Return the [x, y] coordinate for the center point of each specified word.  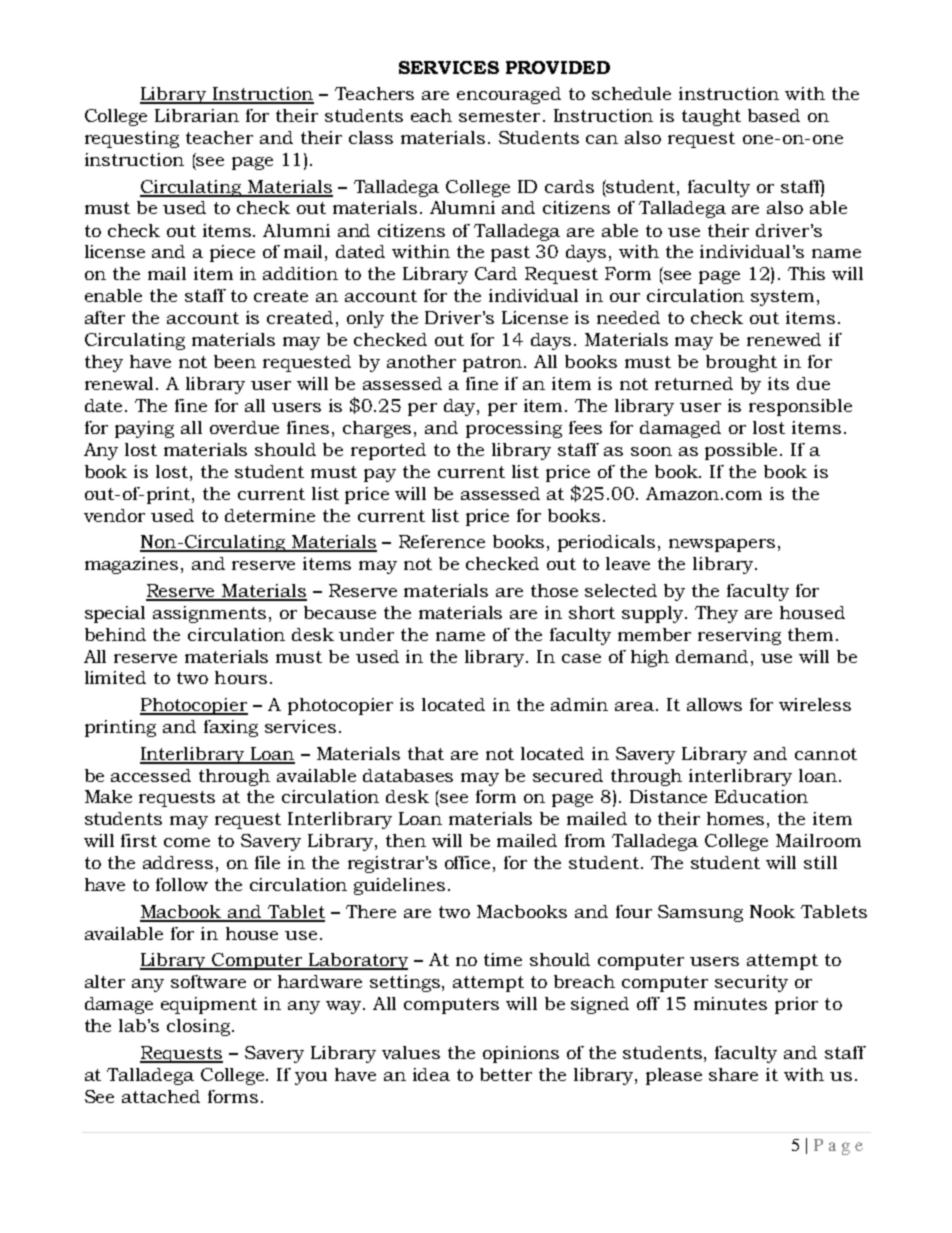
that [426, 753]
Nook [772, 911]
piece [232, 253]
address [178, 862]
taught [711, 117]
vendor [114, 515]
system [782, 298]
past [510, 254]
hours [241, 677]
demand [714, 656]
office [467, 862]
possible [743, 451]
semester [499, 116]
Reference [442, 541]
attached [161, 1096]
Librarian [197, 115]
